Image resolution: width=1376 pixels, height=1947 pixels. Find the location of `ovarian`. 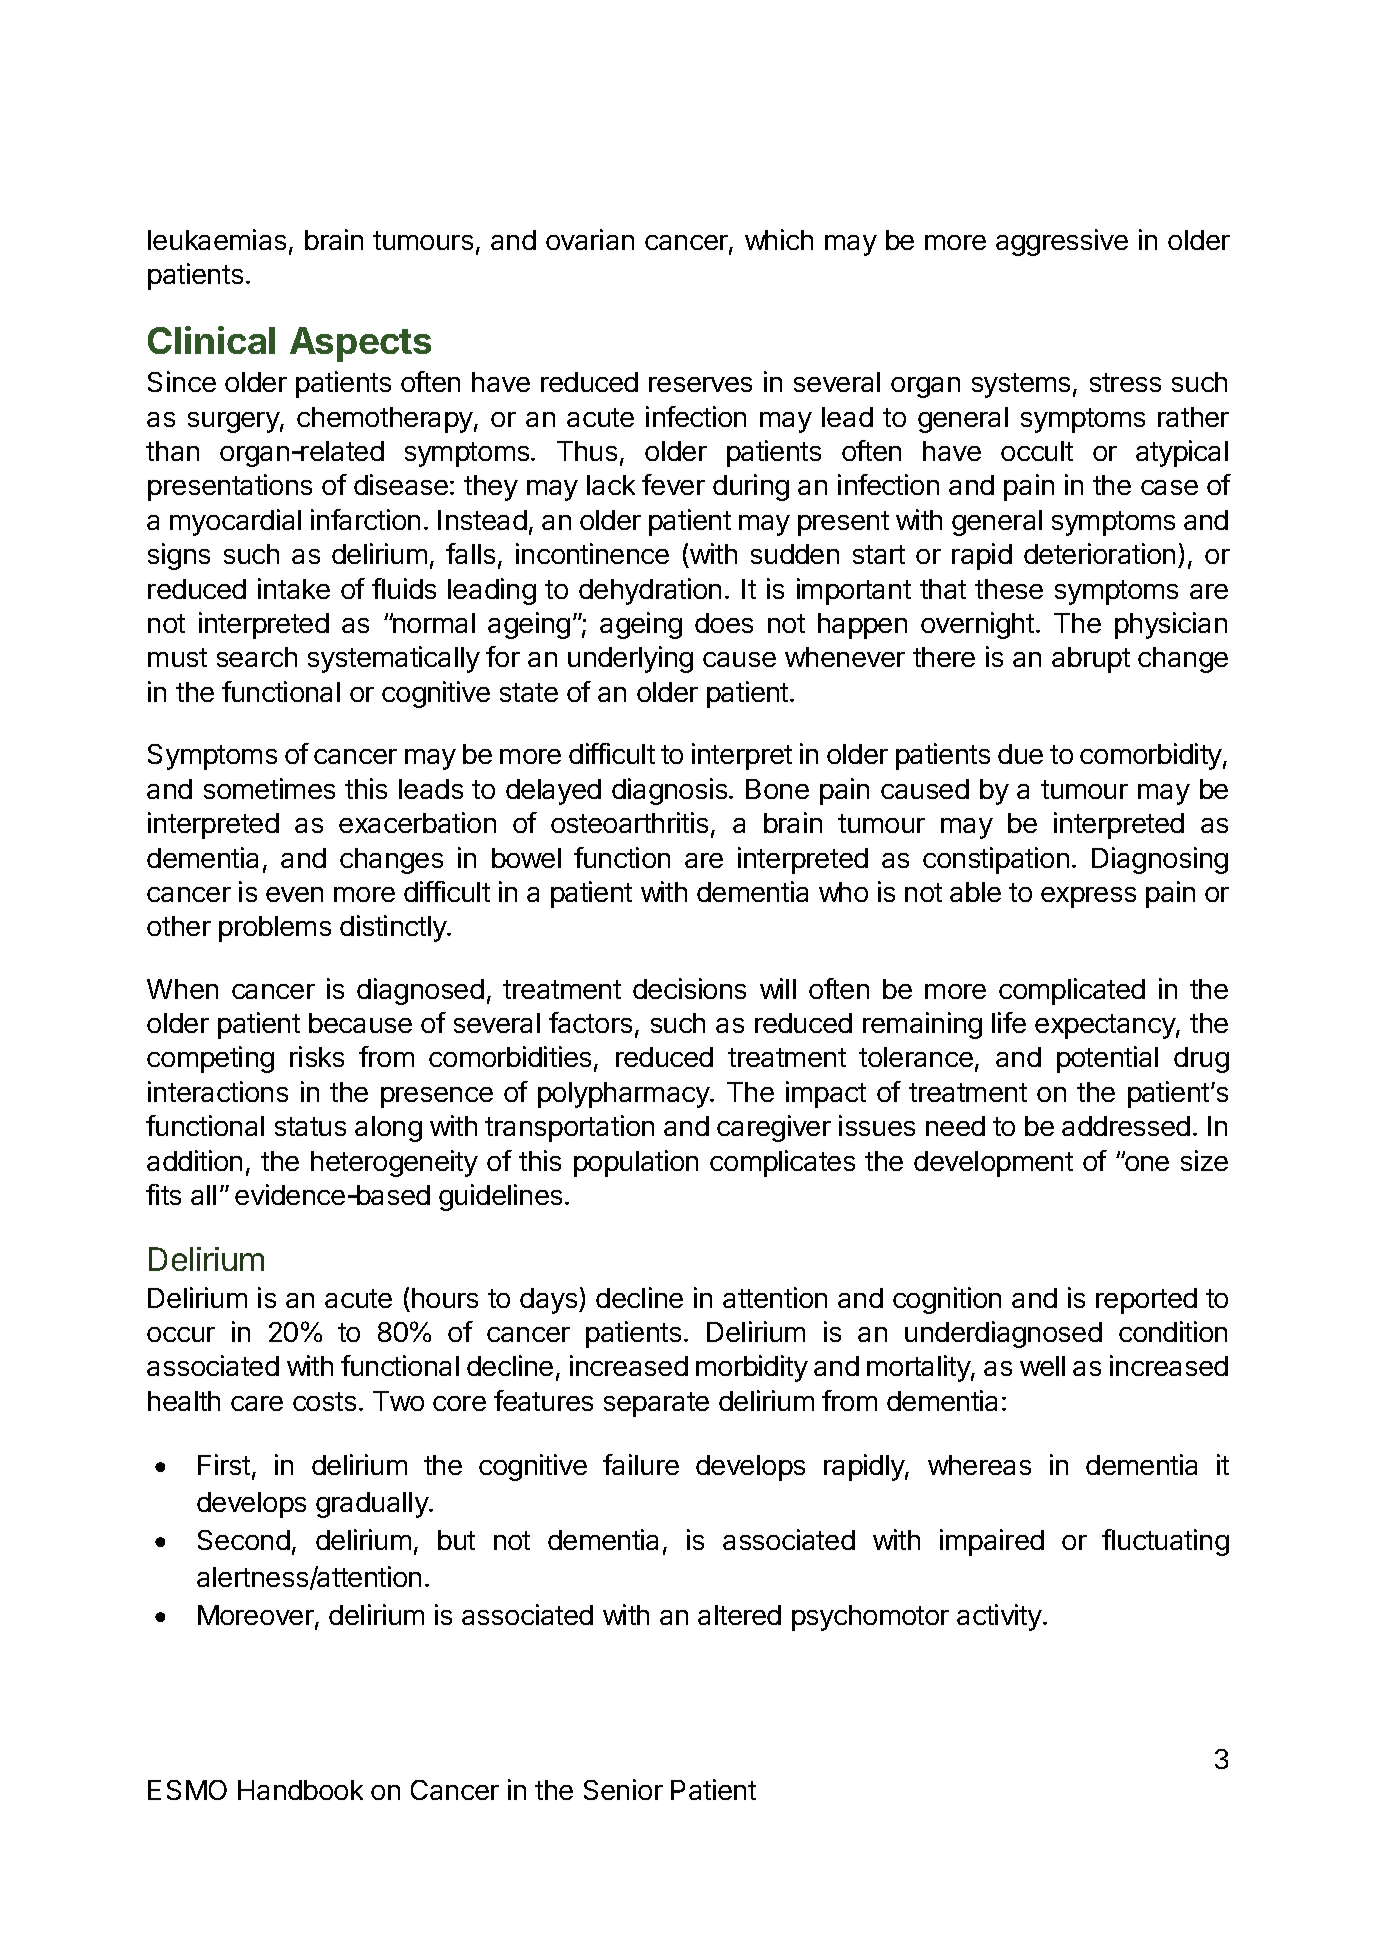

ovarian is located at coordinates (590, 239).
